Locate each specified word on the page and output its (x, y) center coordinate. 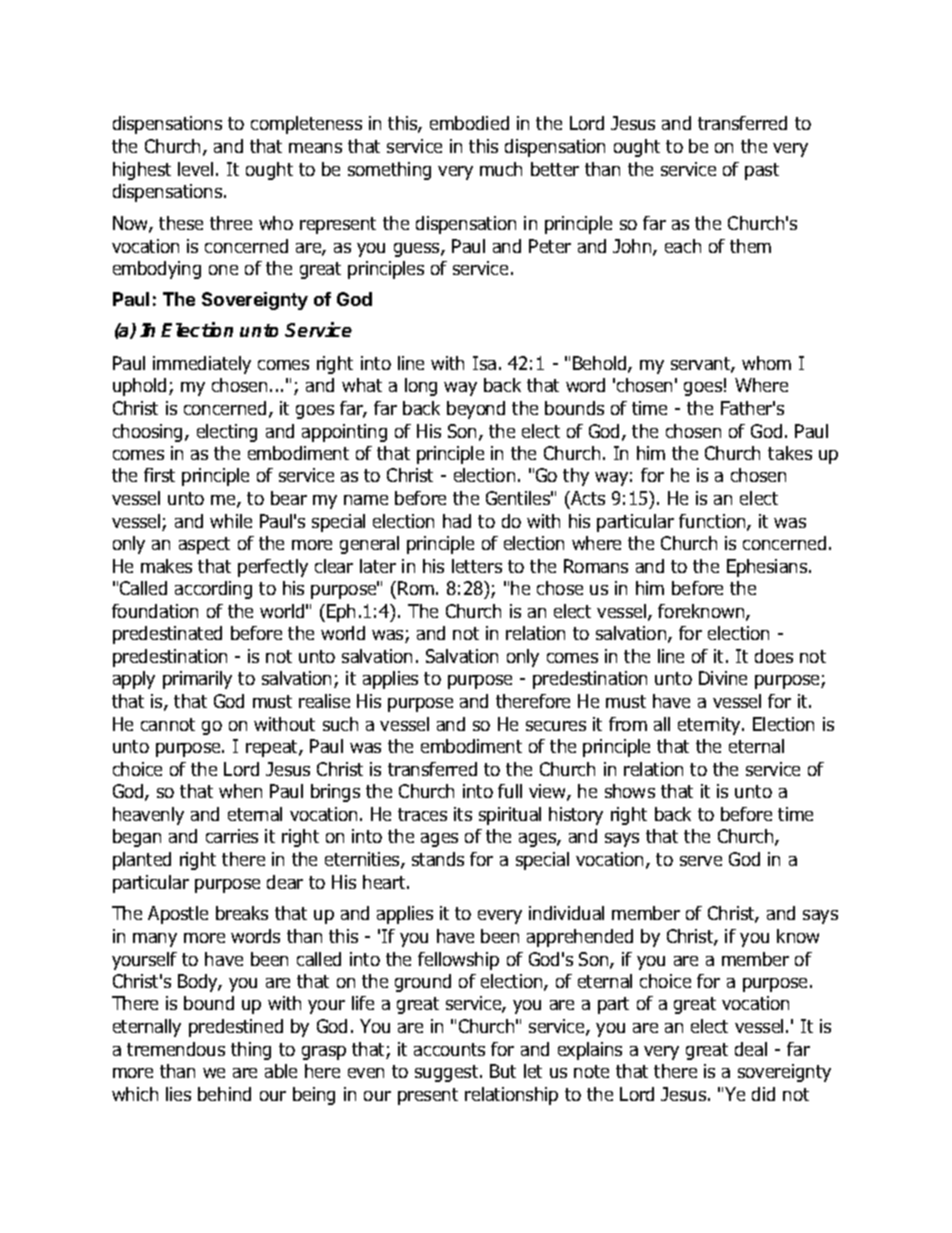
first (159, 475)
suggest (448, 1073)
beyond (476, 410)
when (240, 791)
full (510, 791)
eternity (710, 726)
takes (790, 453)
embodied (469, 123)
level (195, 169)
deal (751, 1049)
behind (224, 1094)
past (762, 171)
